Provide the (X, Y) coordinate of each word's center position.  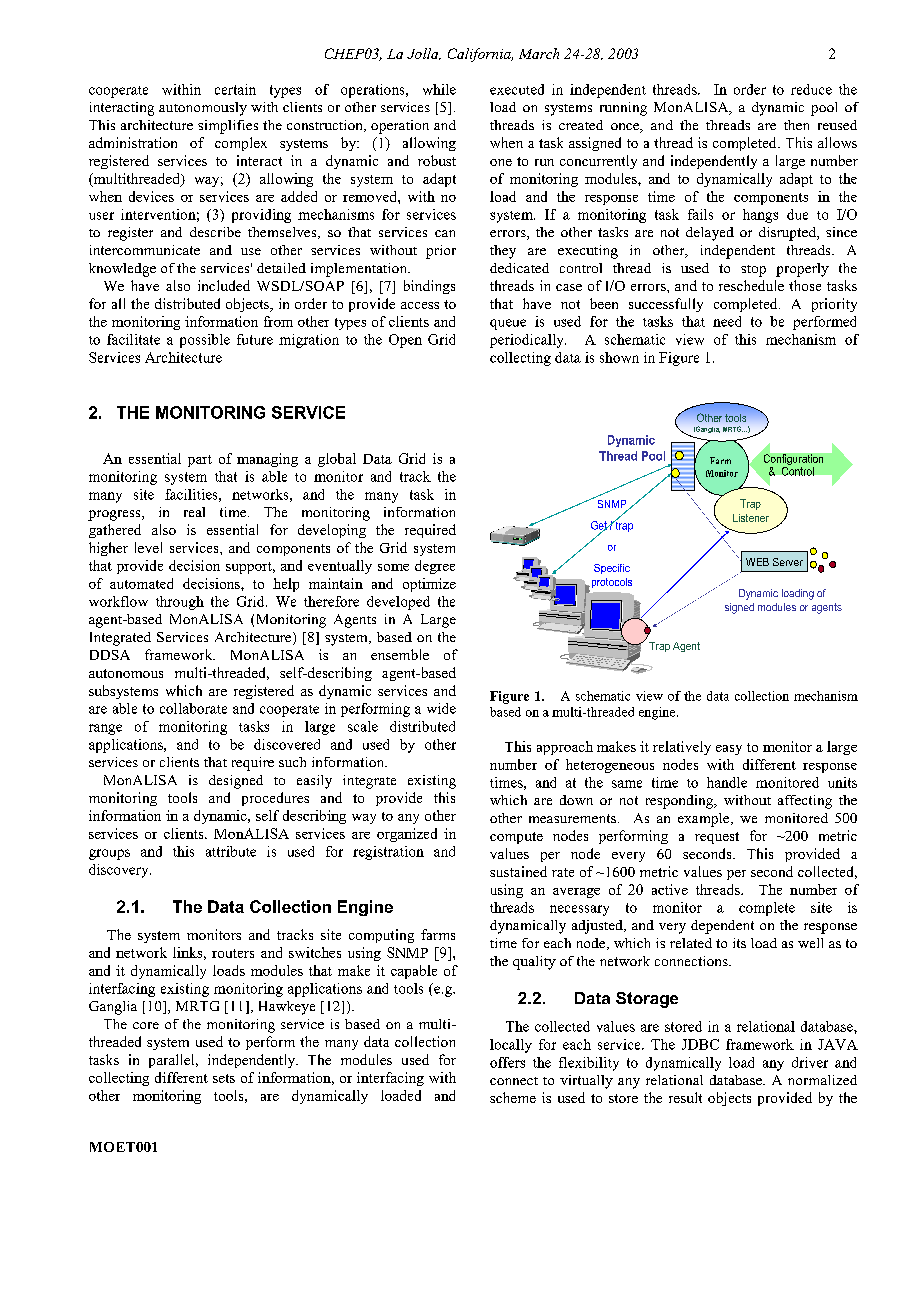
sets (224, 1078)
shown (619, 357)
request (717, 838)
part (200, 461)
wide (441, 708)
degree (435, 567)
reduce (811, 89)
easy (729, 750)
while (439, 89)
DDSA (110, 655)
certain (235, 89)
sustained (518, 871)
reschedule (751, 285)
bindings (429, 287)
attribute (231, 851)
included (224, 285)
